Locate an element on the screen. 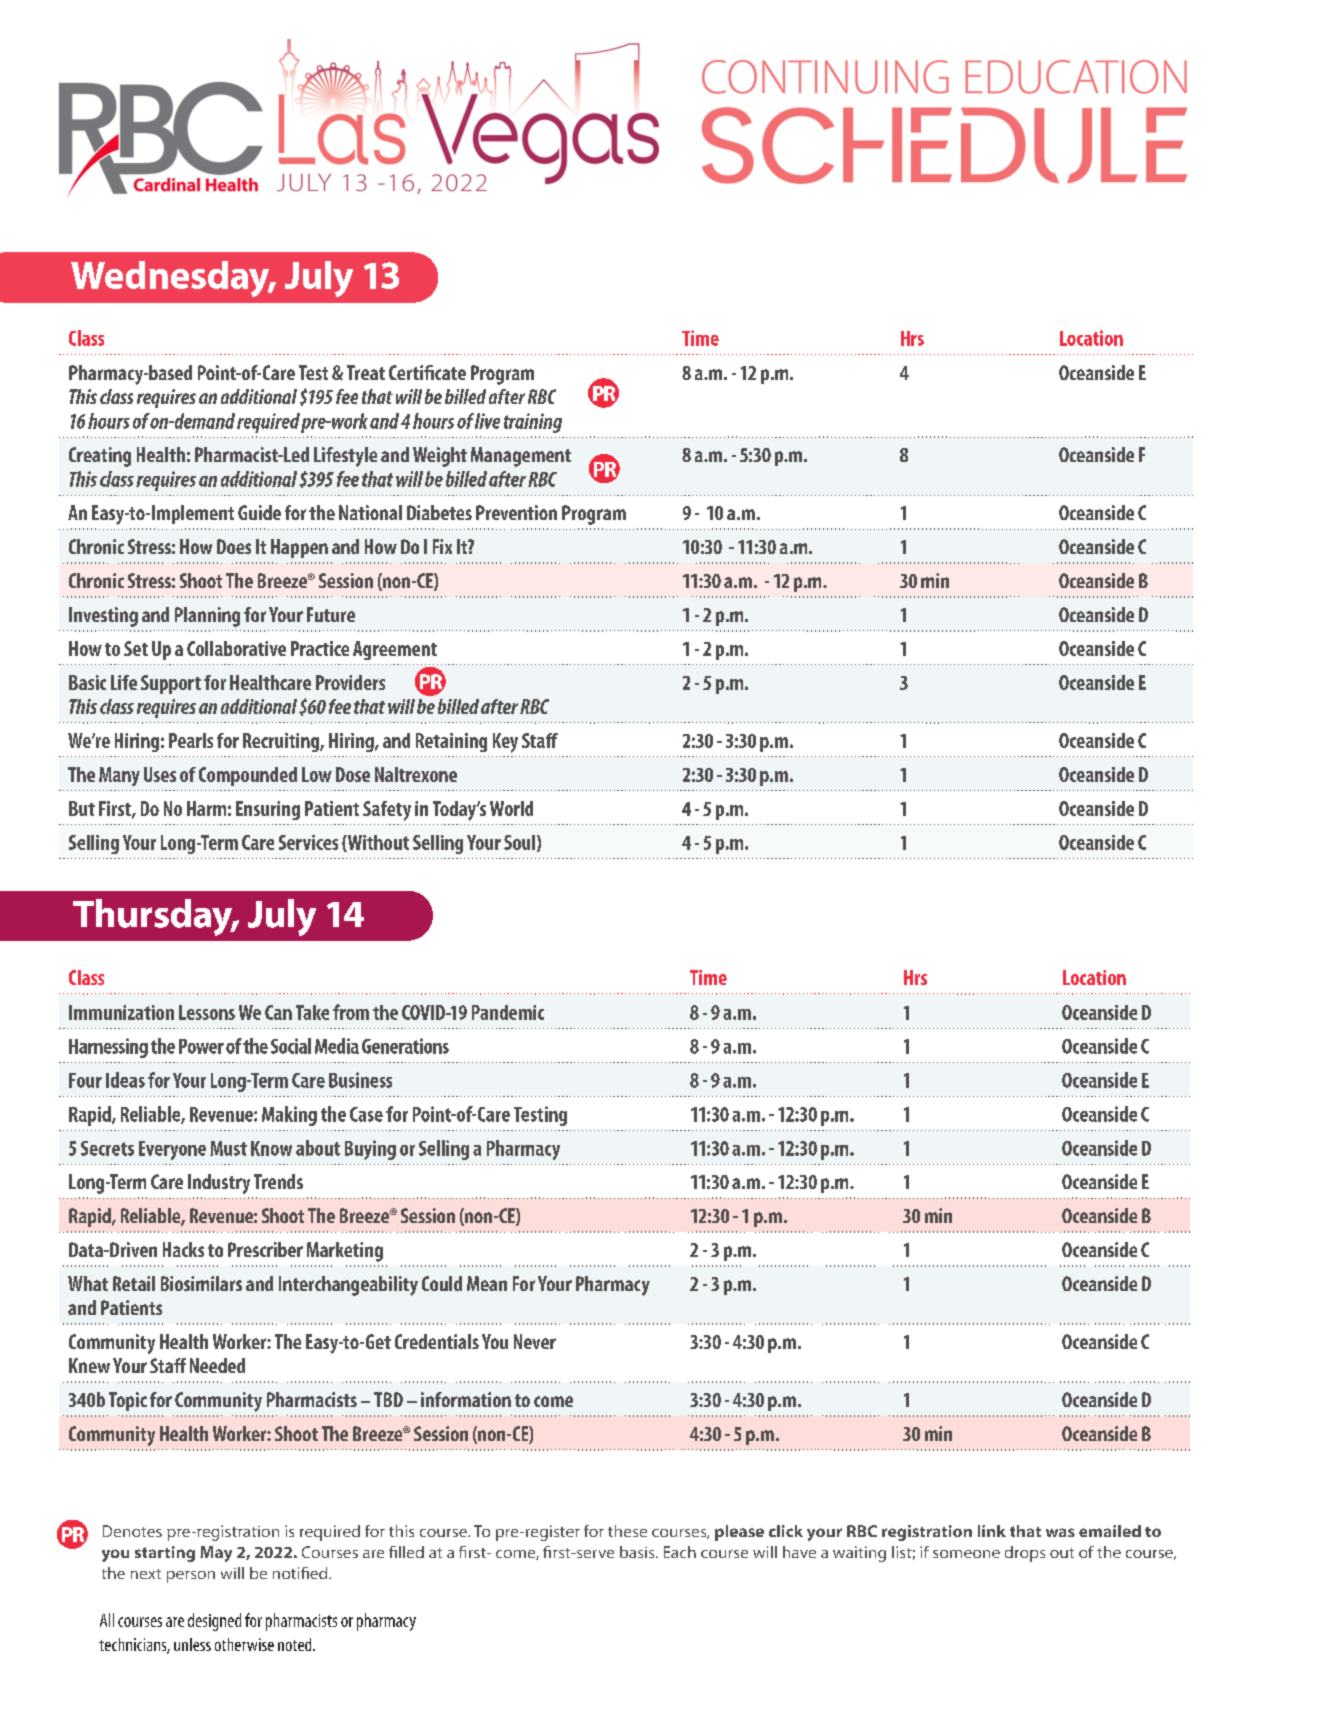 This screenshot has height=1734, width=1340. designed is located at coordinates (214, 1622).
